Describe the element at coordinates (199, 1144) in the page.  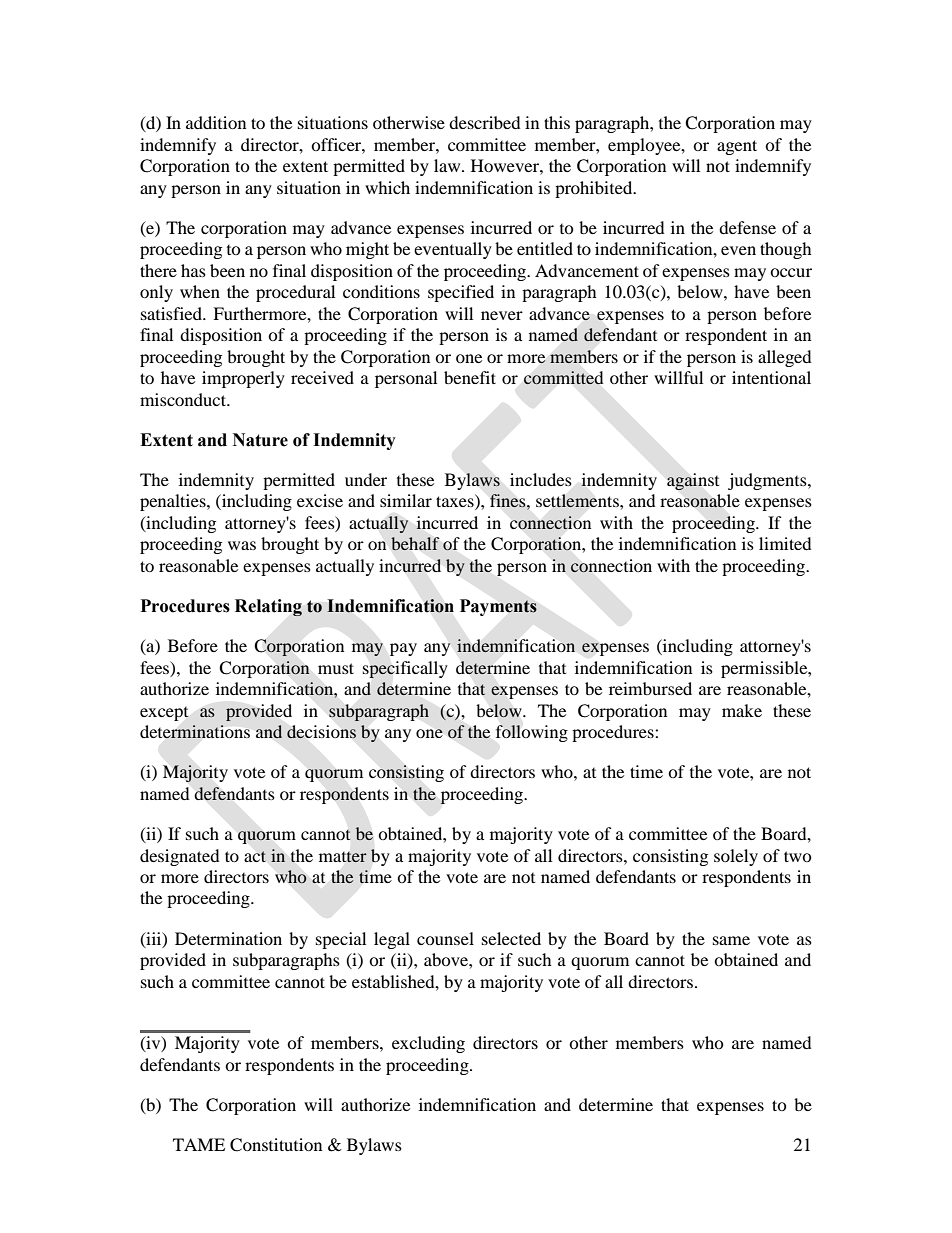
I see `TAME` at that location.
